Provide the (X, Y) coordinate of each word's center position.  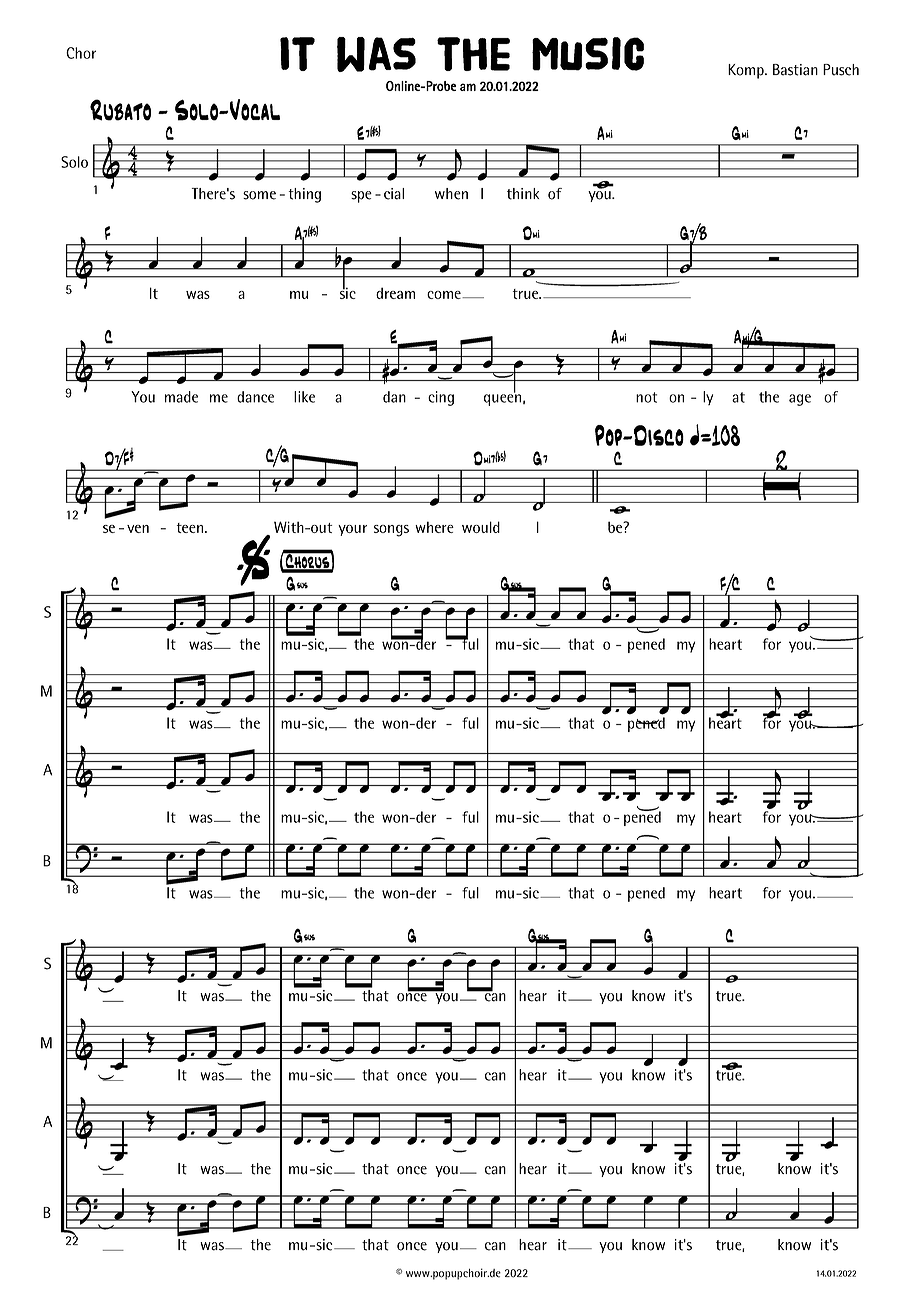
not (646, 397)
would (481, 527)
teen (191, 528)
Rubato (120, 110)
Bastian (795, 70)
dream (395, 293)
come (445, 295)
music (588, 54)
